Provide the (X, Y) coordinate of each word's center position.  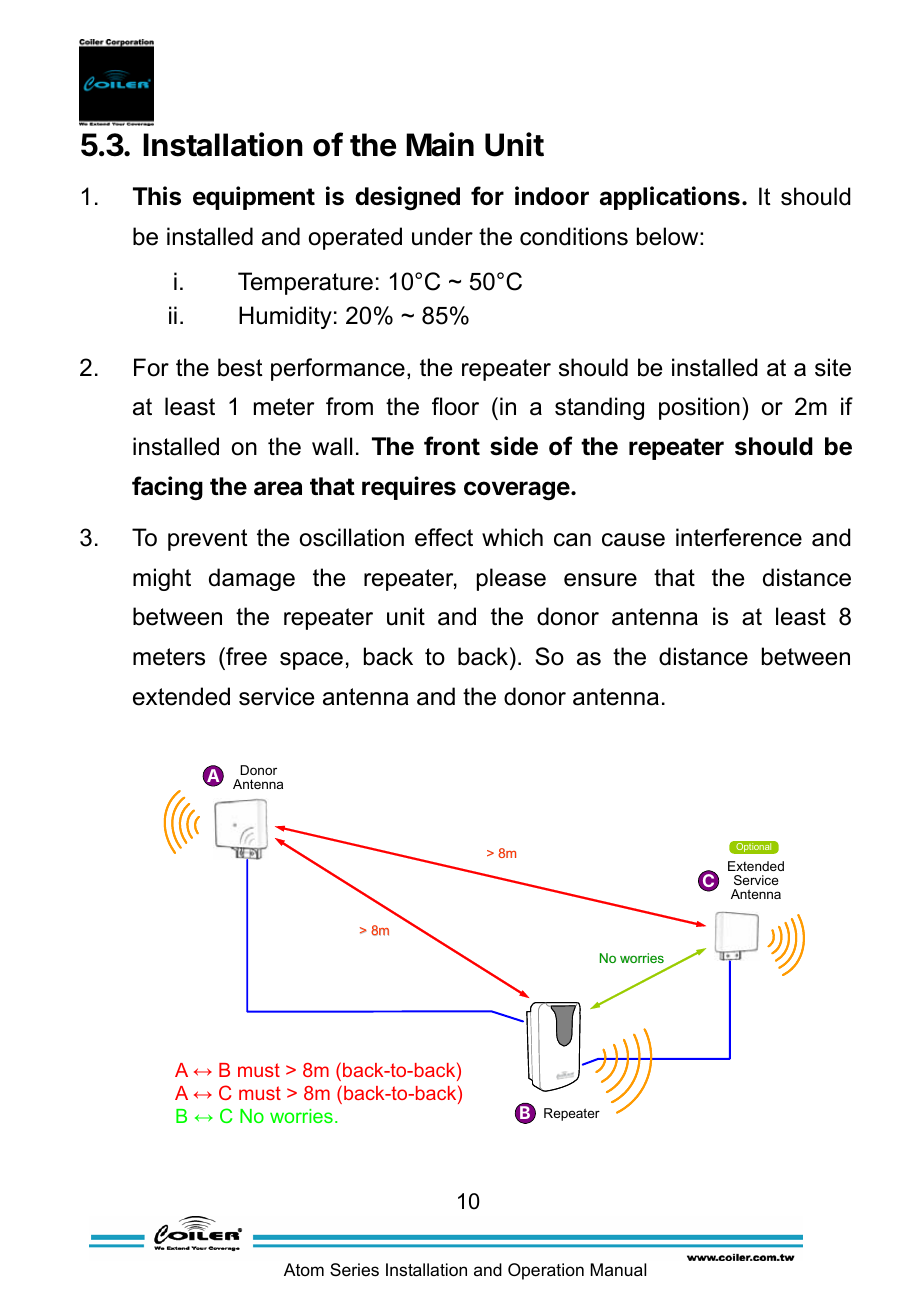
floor (455, 406)
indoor (552, 196)
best (240, 367)
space (311, 661)
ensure (600, 580)
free (245, 656)
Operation (546, 1271)
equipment (254, 198)
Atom (304, 1269)
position (699, 408)
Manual (618, 1270)
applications (670, 198)
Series (354, 1270)
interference (739, 537)
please (511, 579)
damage (252, 579)
